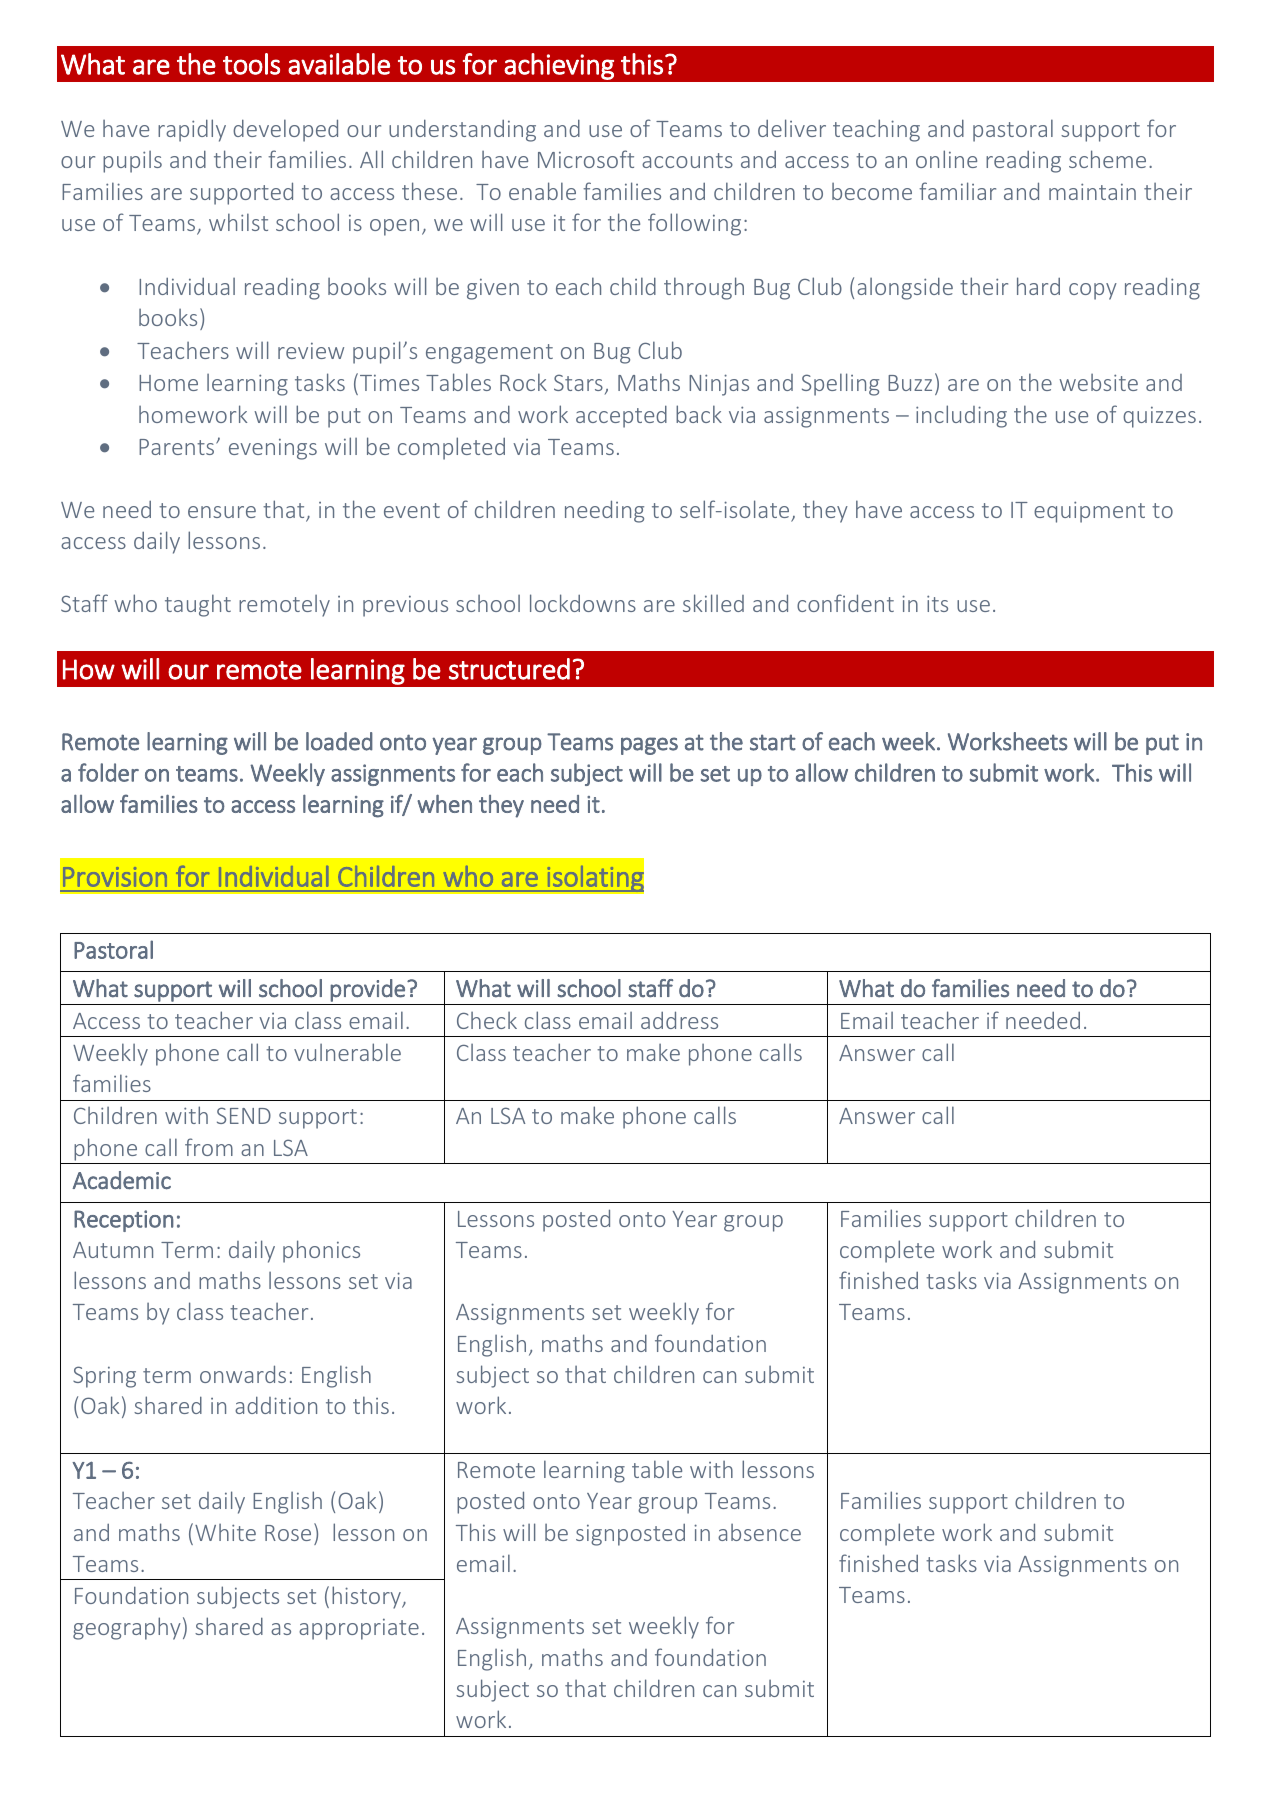 Image resolution: width=1271 pixels, height=1798 pixels. Describe the element at coordinates (649, 746) in the screenshot. I see `pages` at that location.
